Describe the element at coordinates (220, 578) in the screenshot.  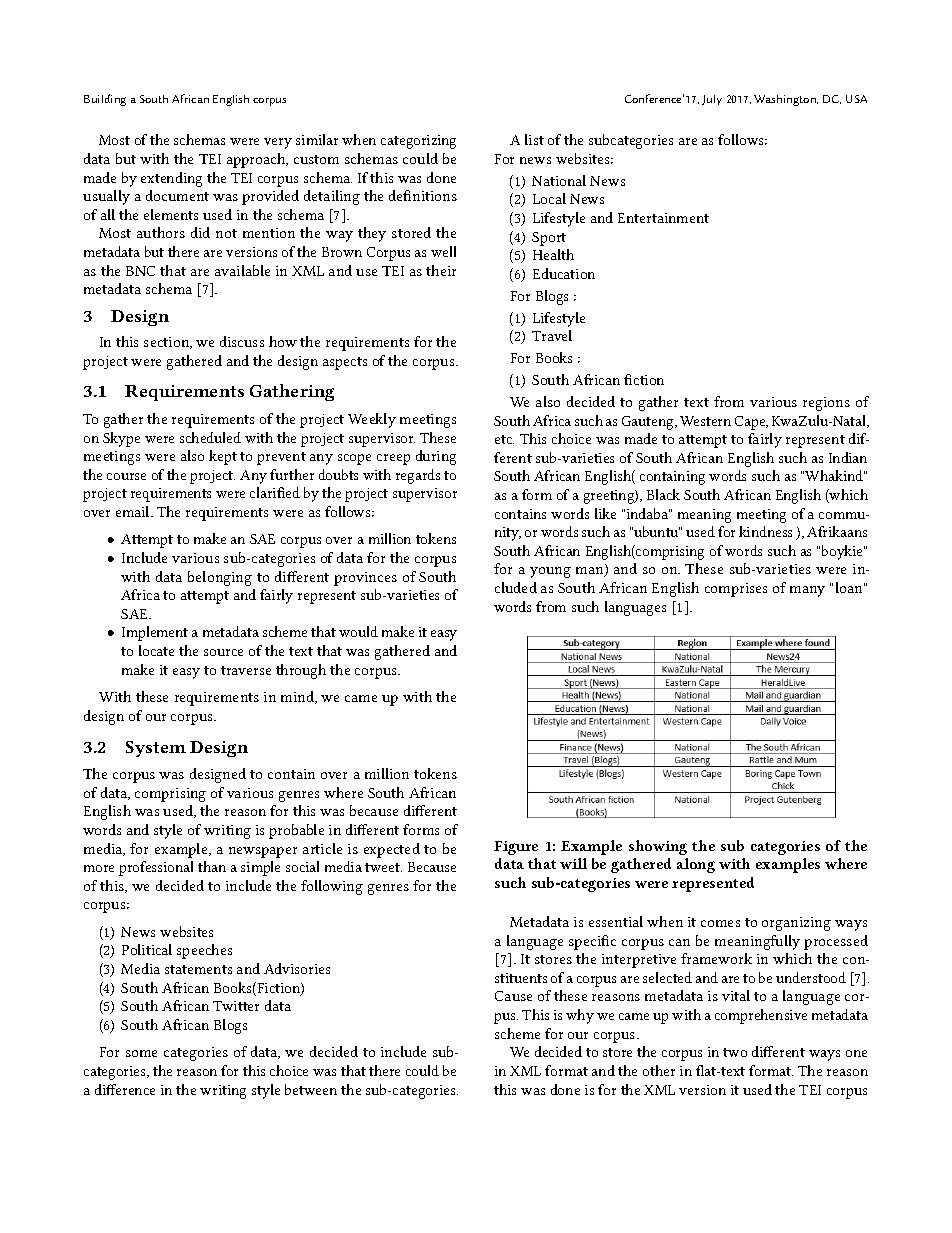
I see `belonging` at that location.
